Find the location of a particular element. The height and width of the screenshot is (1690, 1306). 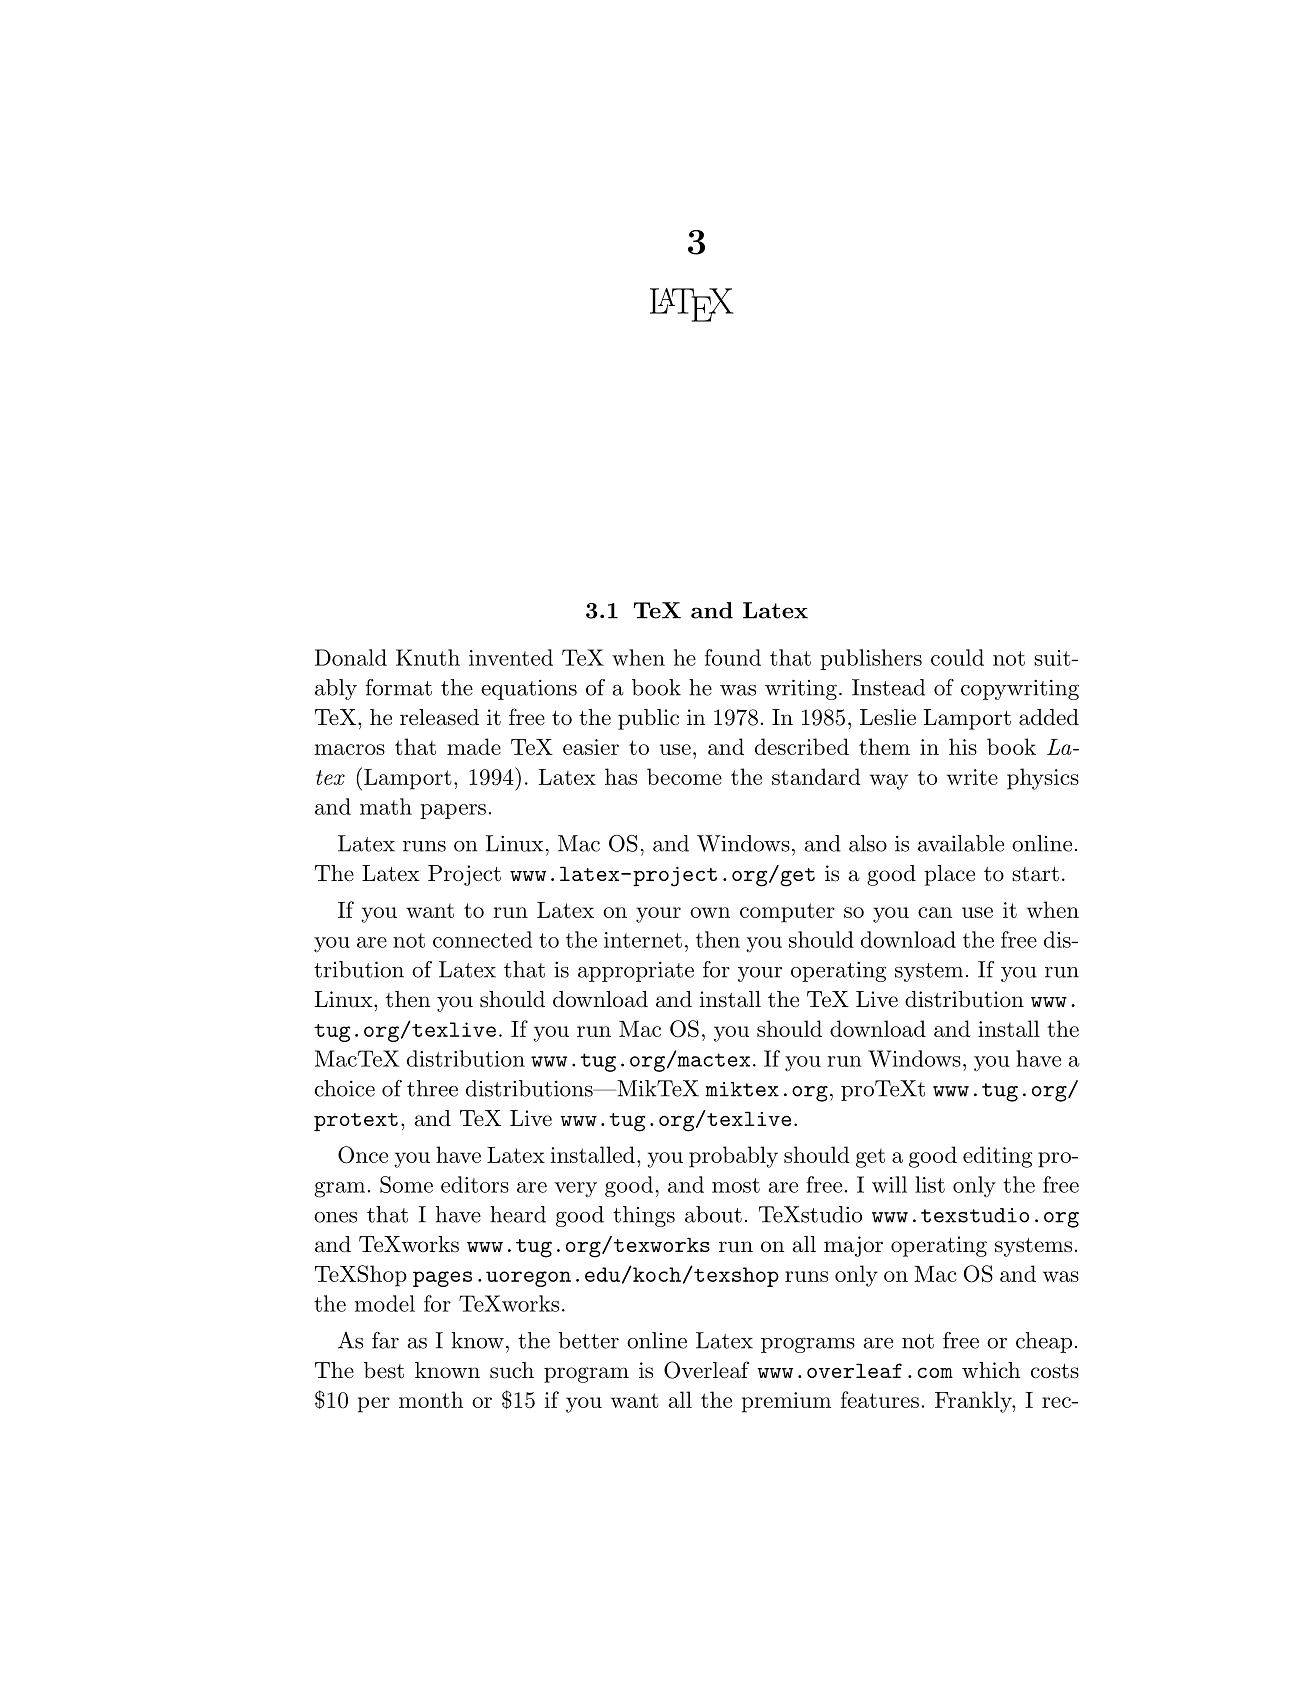

which is located at coordinates (991, 1370).
